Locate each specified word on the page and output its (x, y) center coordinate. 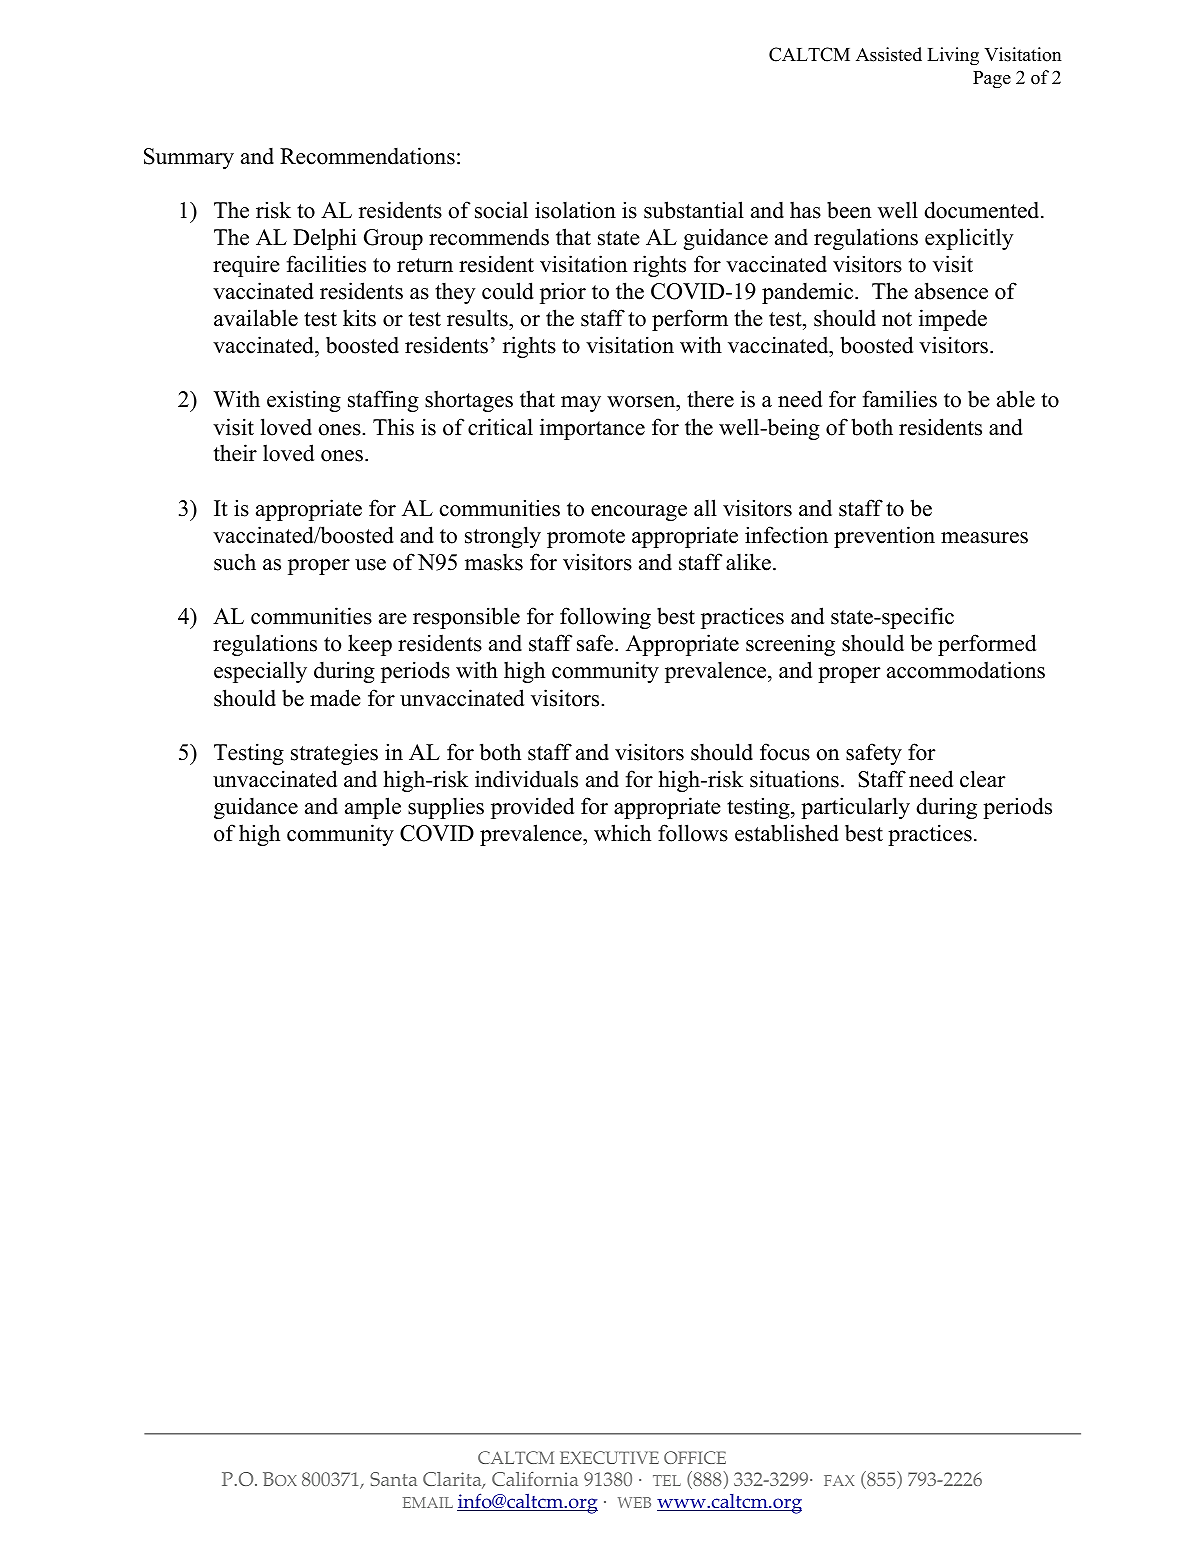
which (622, 833)
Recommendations (367, 156)
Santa (393, 1479)
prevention (884, 537)
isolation (575, 210)
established (787, 833)
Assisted (889, 54)
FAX (839, 1480)
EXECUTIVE (609, 1457)
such (235, 562)
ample (373, 808)
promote (586, 538)
